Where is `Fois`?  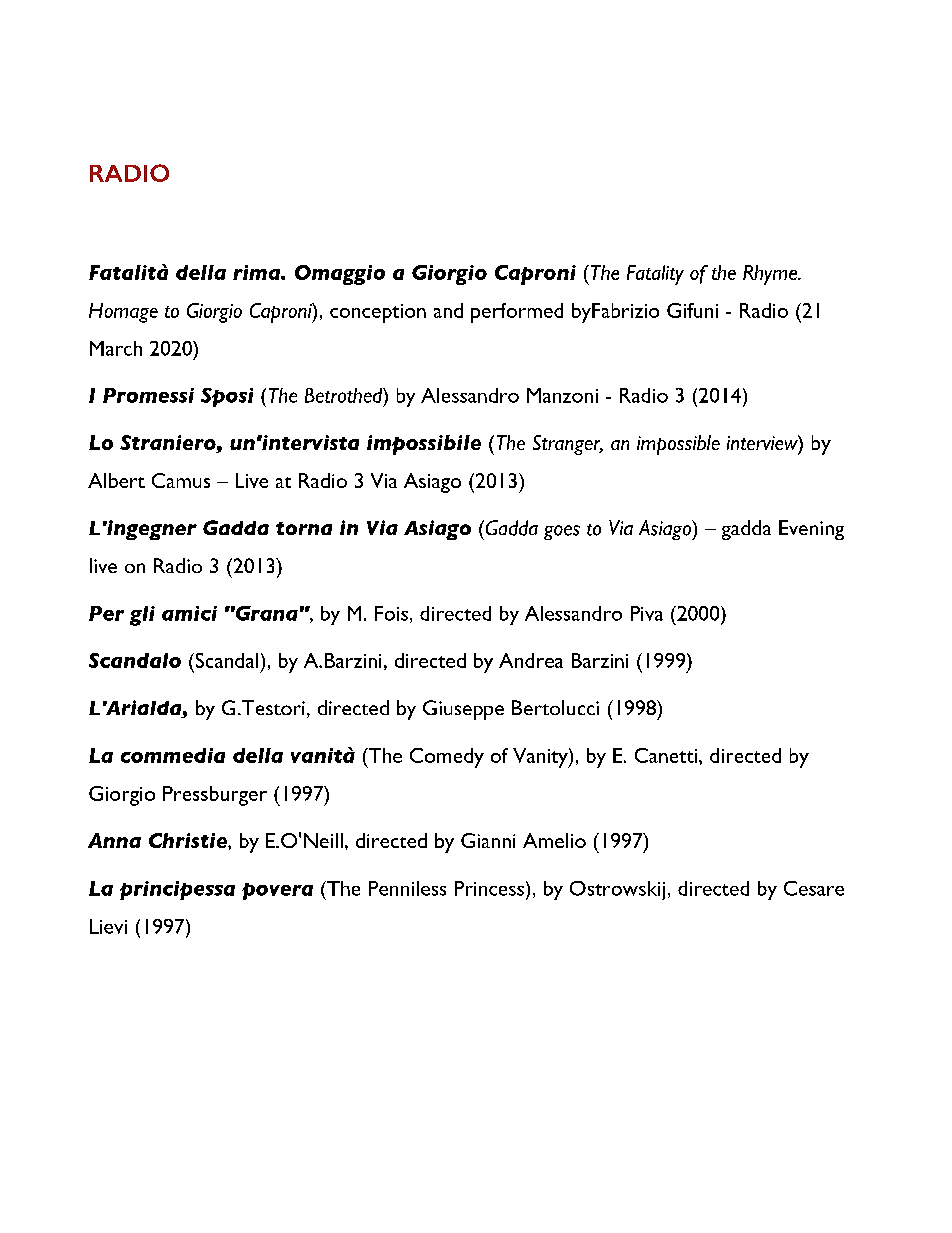 Fois is located at coordinates (391, 613).
